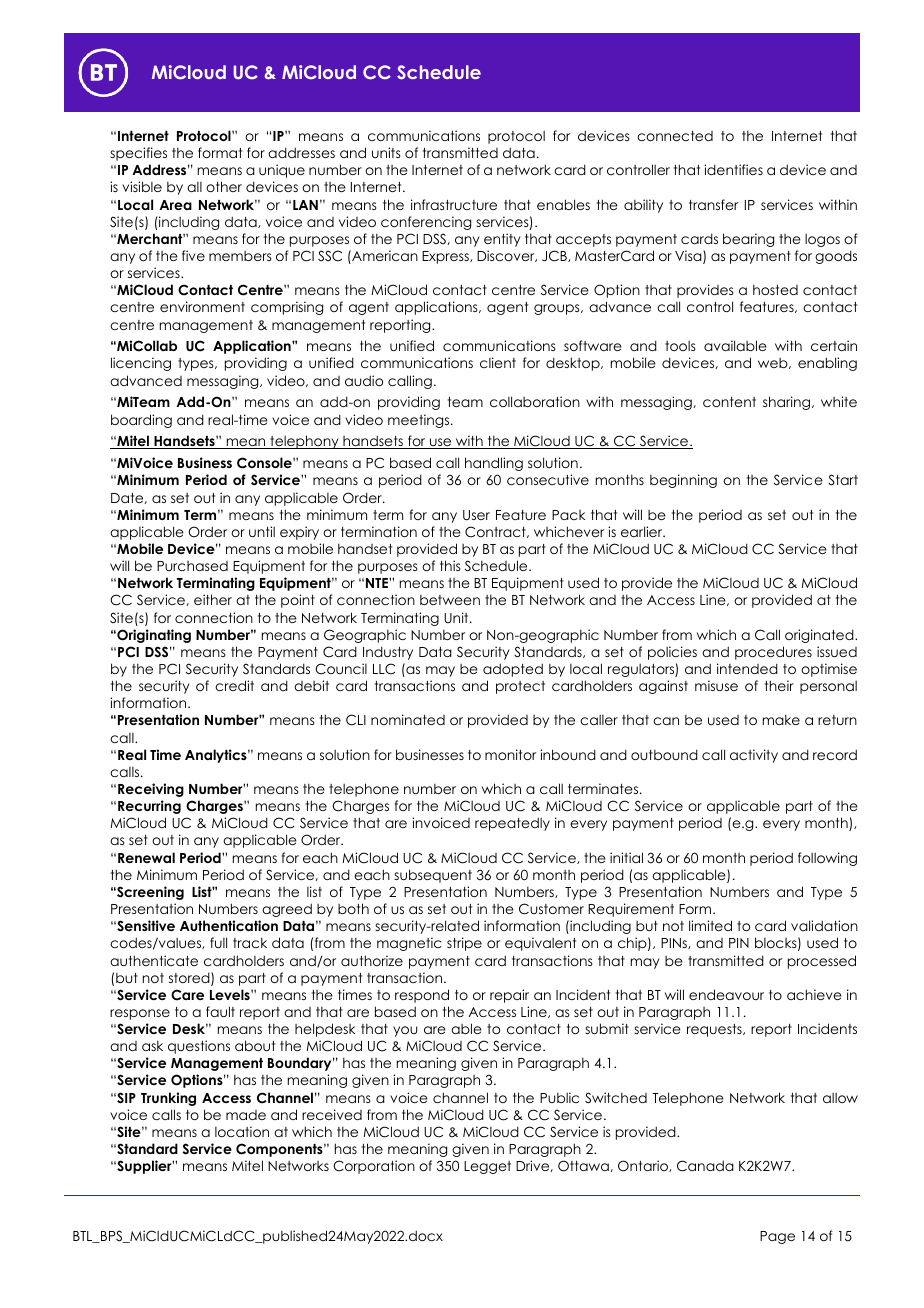 The image size is (924, 1308). Describe the element at coordinates (234, 685) in the page. I see `credit` at that location.
